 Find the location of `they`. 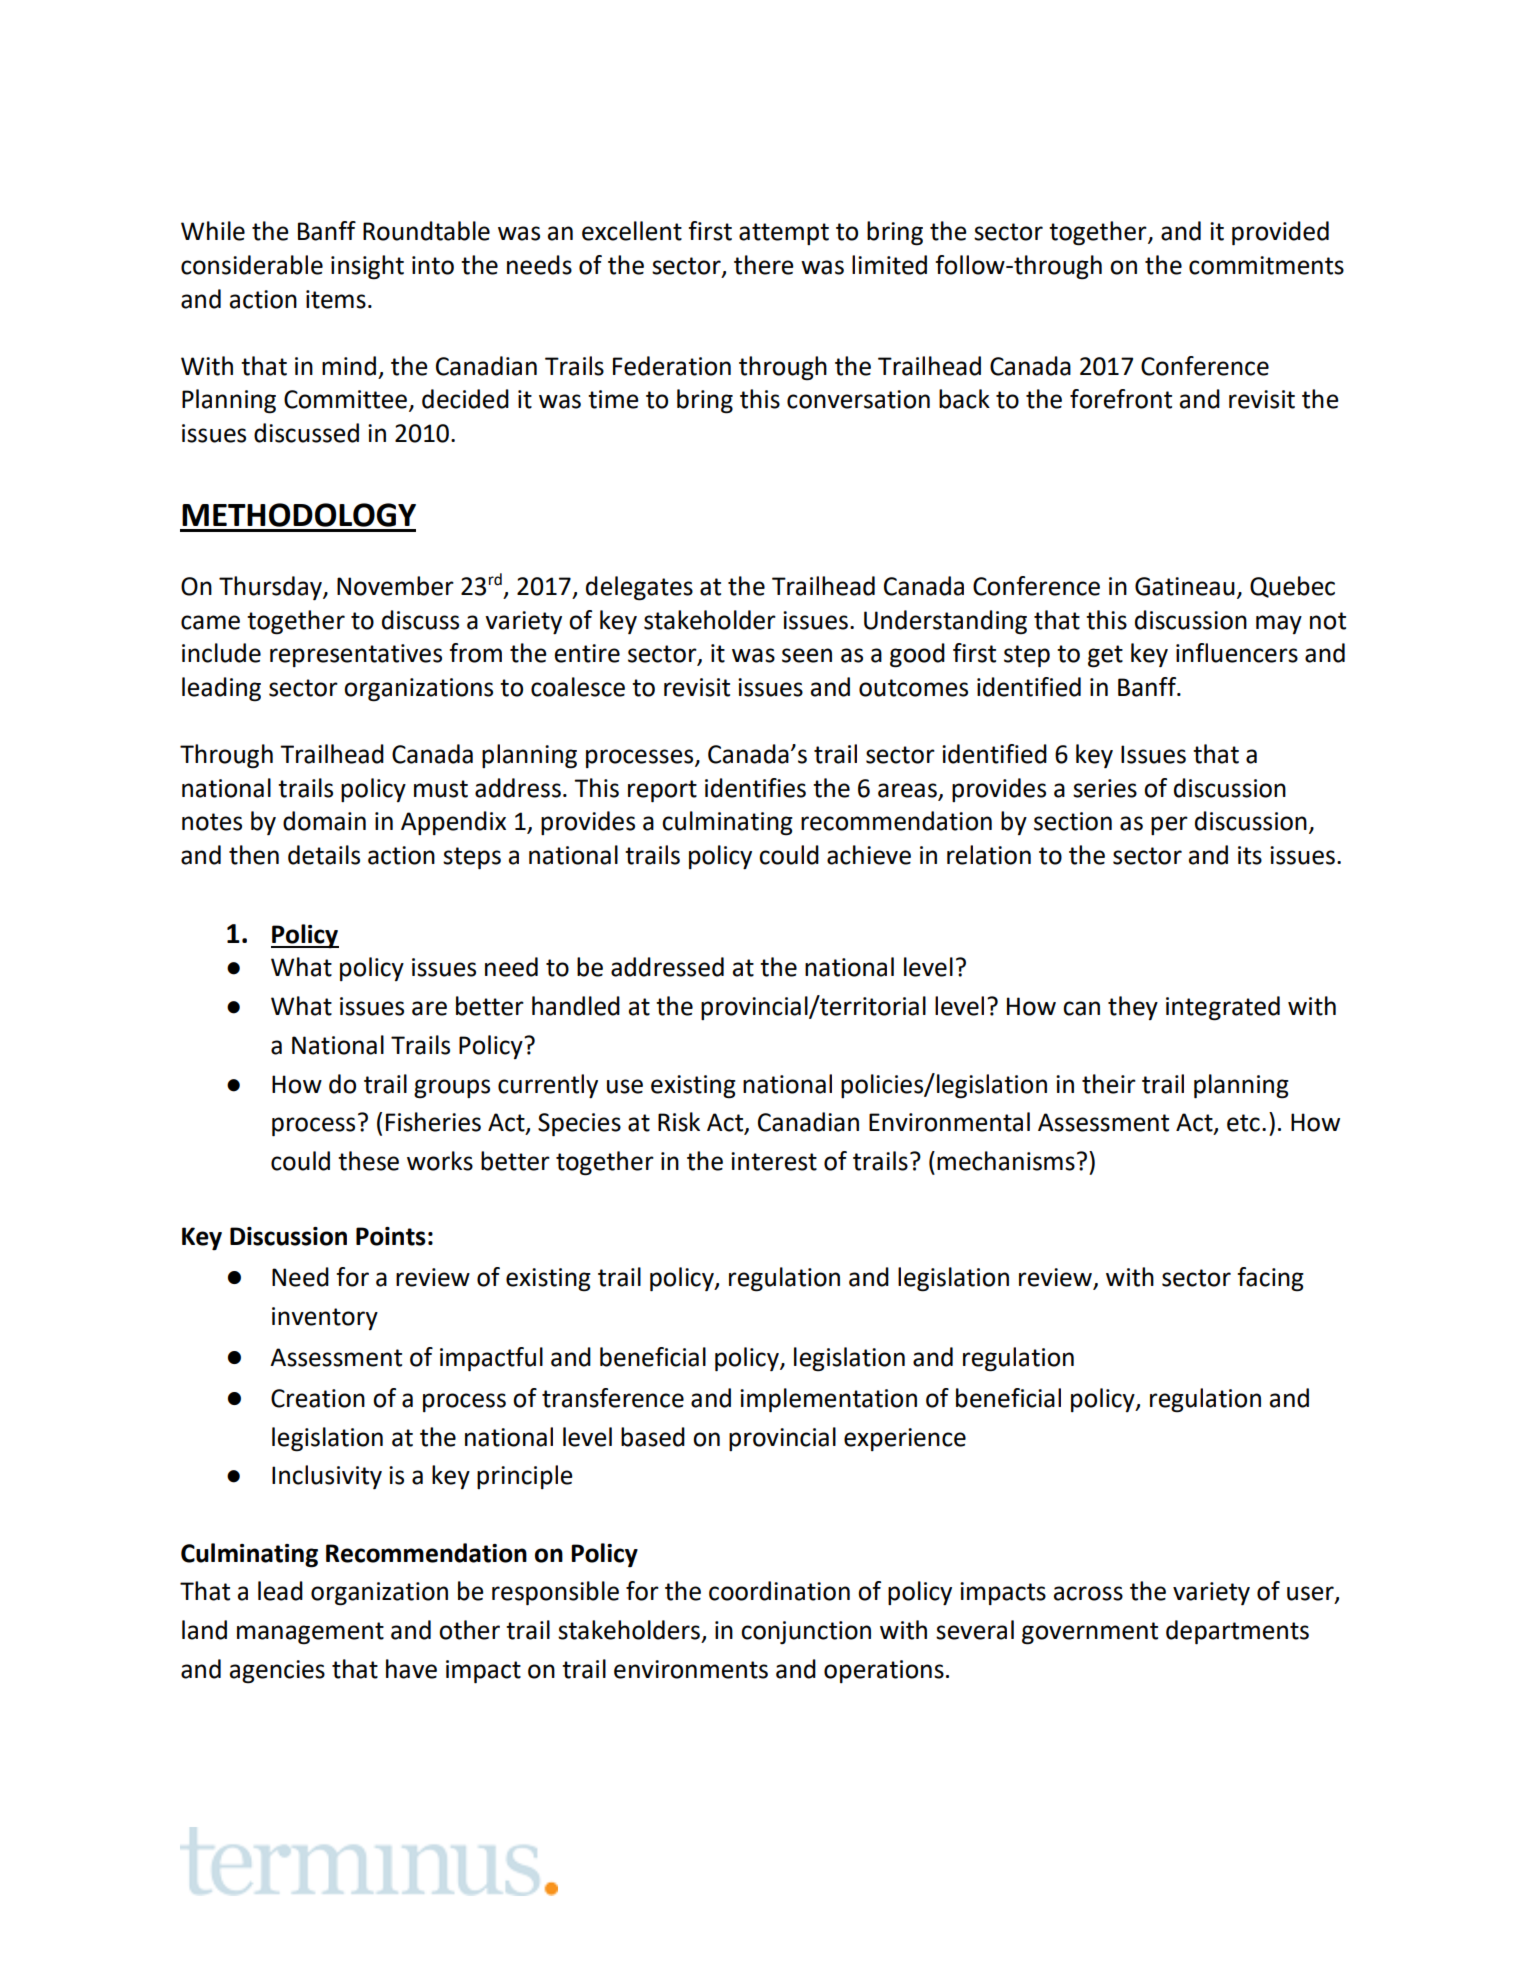

they is located at coordinates (1133, 1008).
